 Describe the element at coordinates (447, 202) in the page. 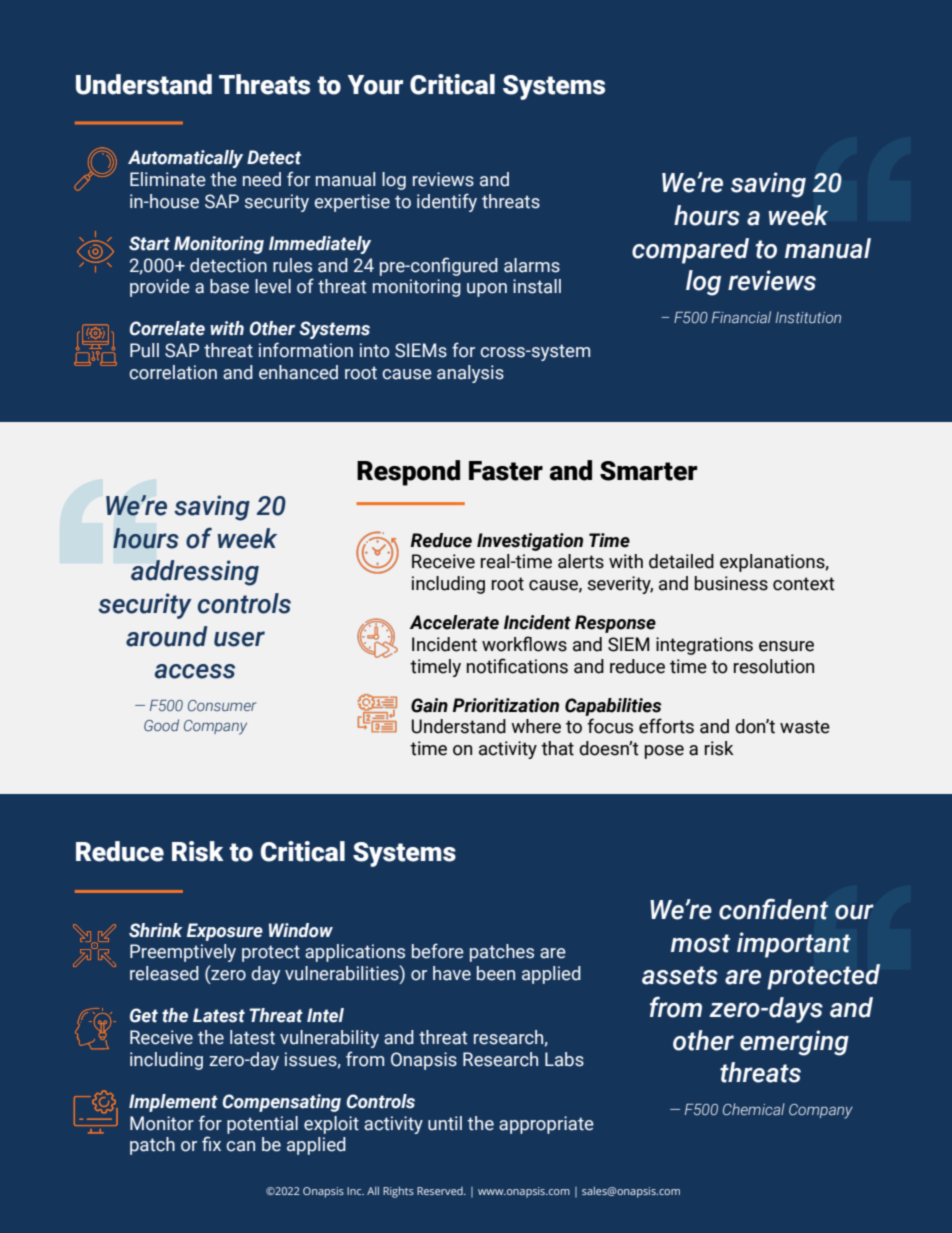

I see `identify` at that location.
